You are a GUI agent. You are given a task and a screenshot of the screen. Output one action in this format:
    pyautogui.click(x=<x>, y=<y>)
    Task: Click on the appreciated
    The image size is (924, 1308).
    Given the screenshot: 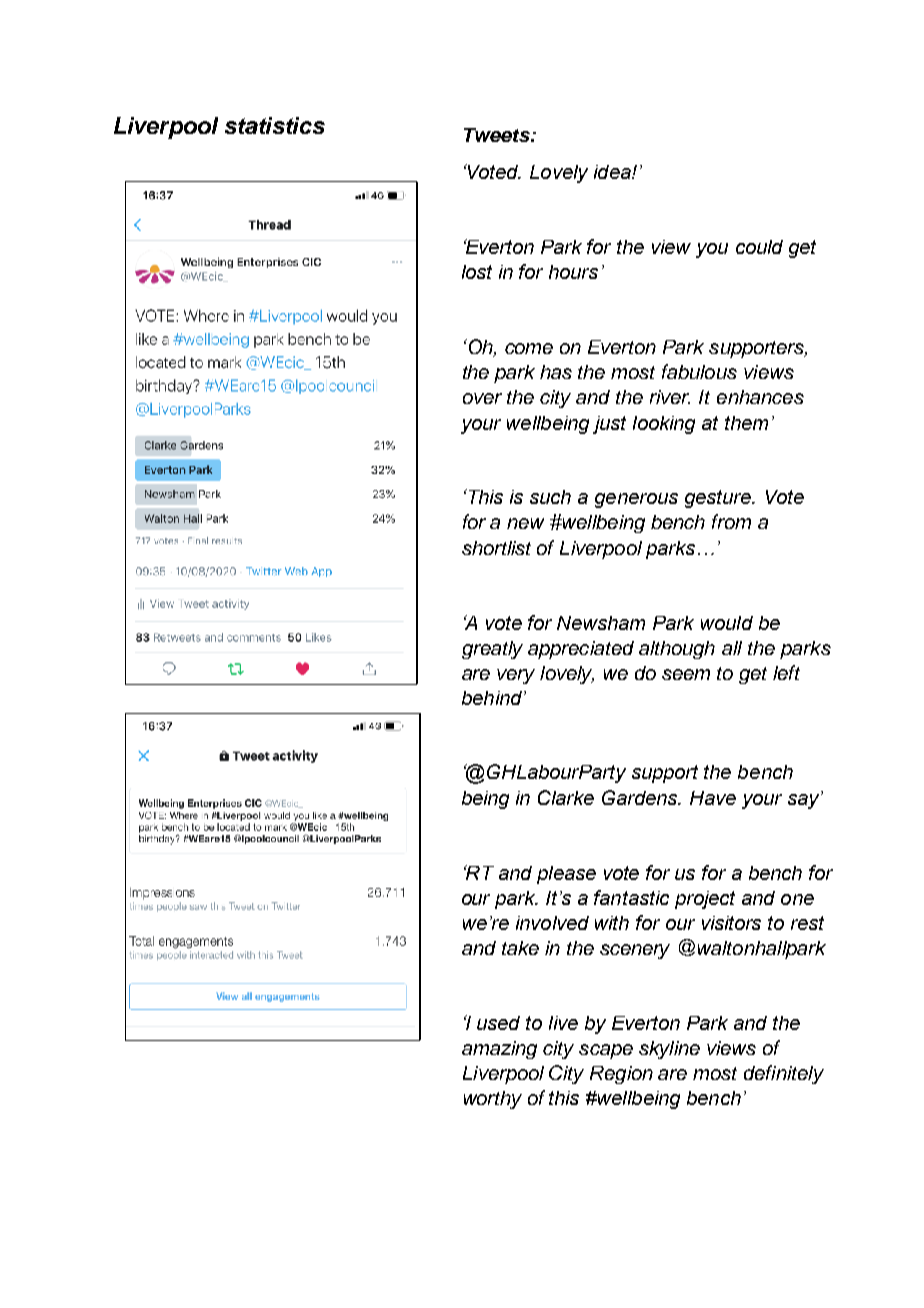 What is the action you would take?
    pyautogui.click(x=581, y=650)
